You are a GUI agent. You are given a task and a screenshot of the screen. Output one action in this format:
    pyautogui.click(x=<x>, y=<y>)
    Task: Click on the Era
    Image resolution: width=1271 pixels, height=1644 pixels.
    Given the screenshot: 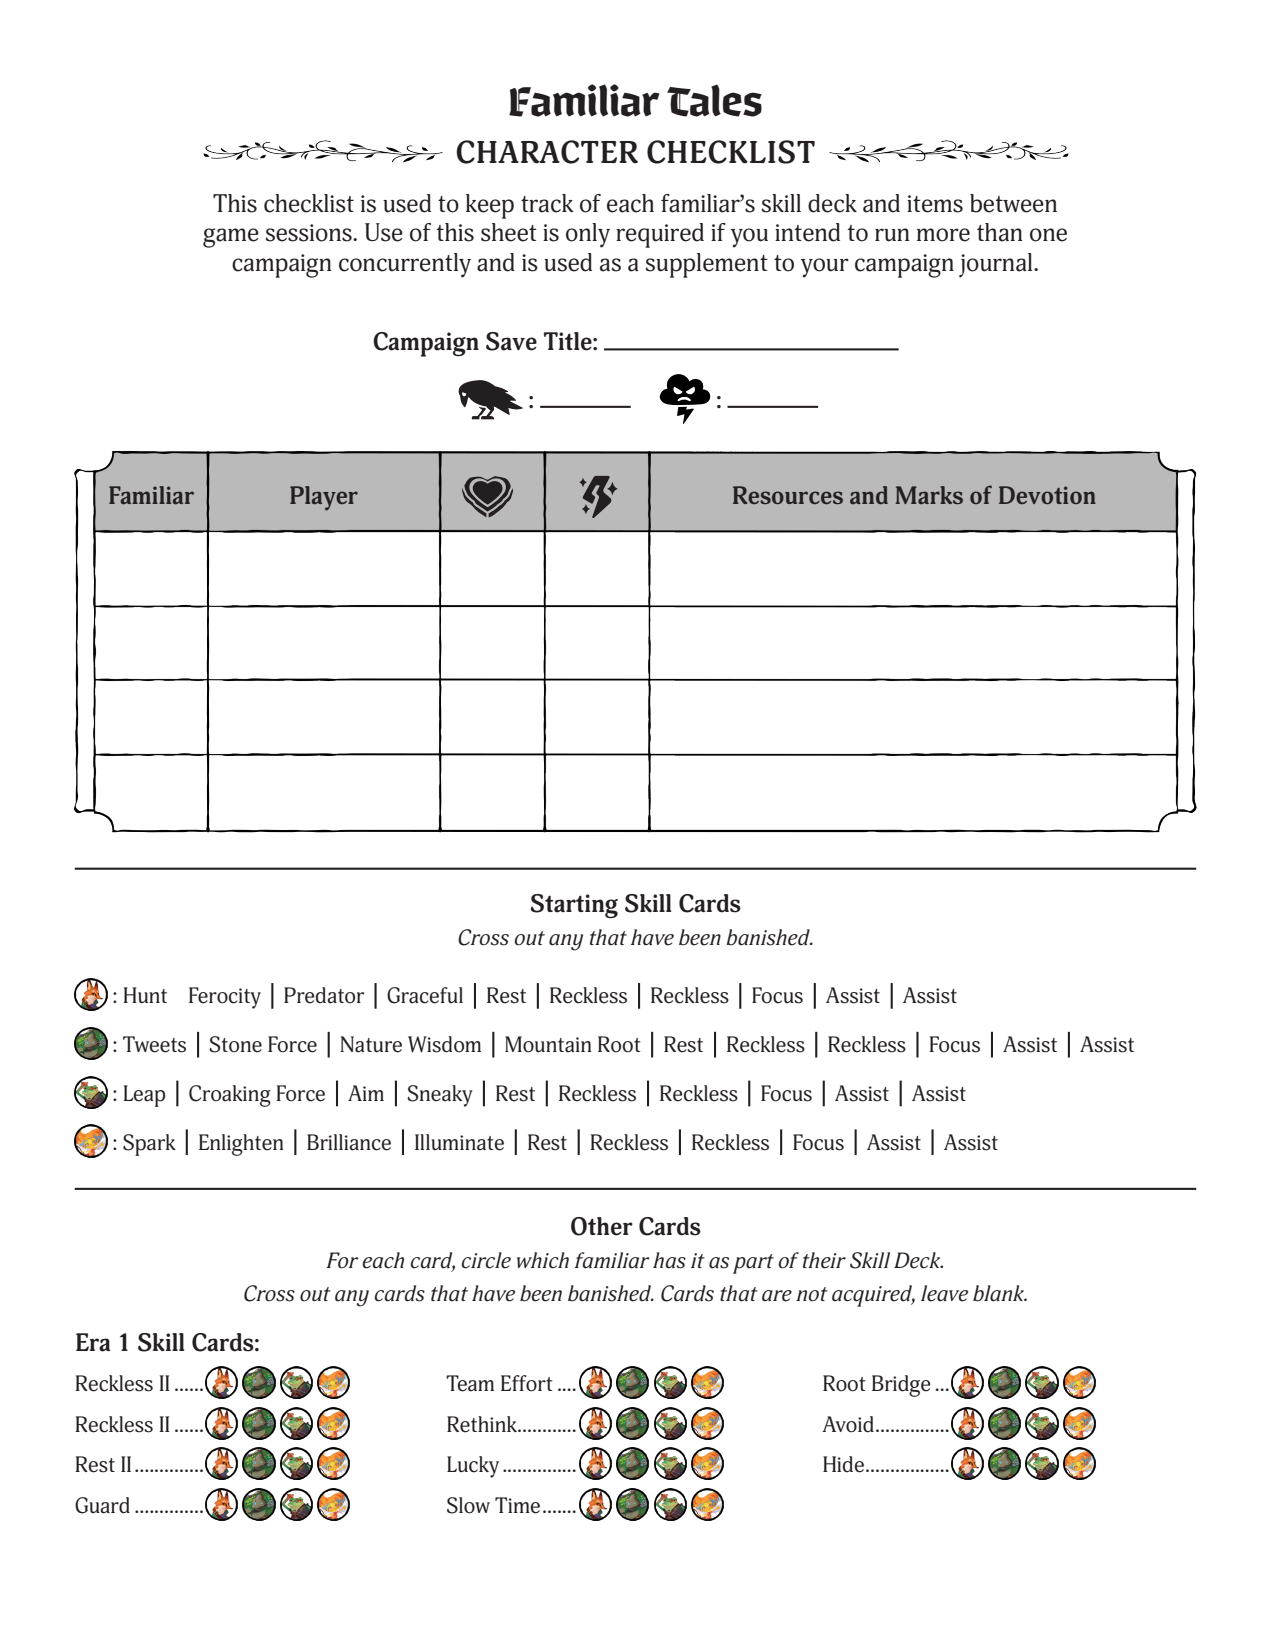 What is the action you would take?
    pyautogui.click(x=93, y=1342)
